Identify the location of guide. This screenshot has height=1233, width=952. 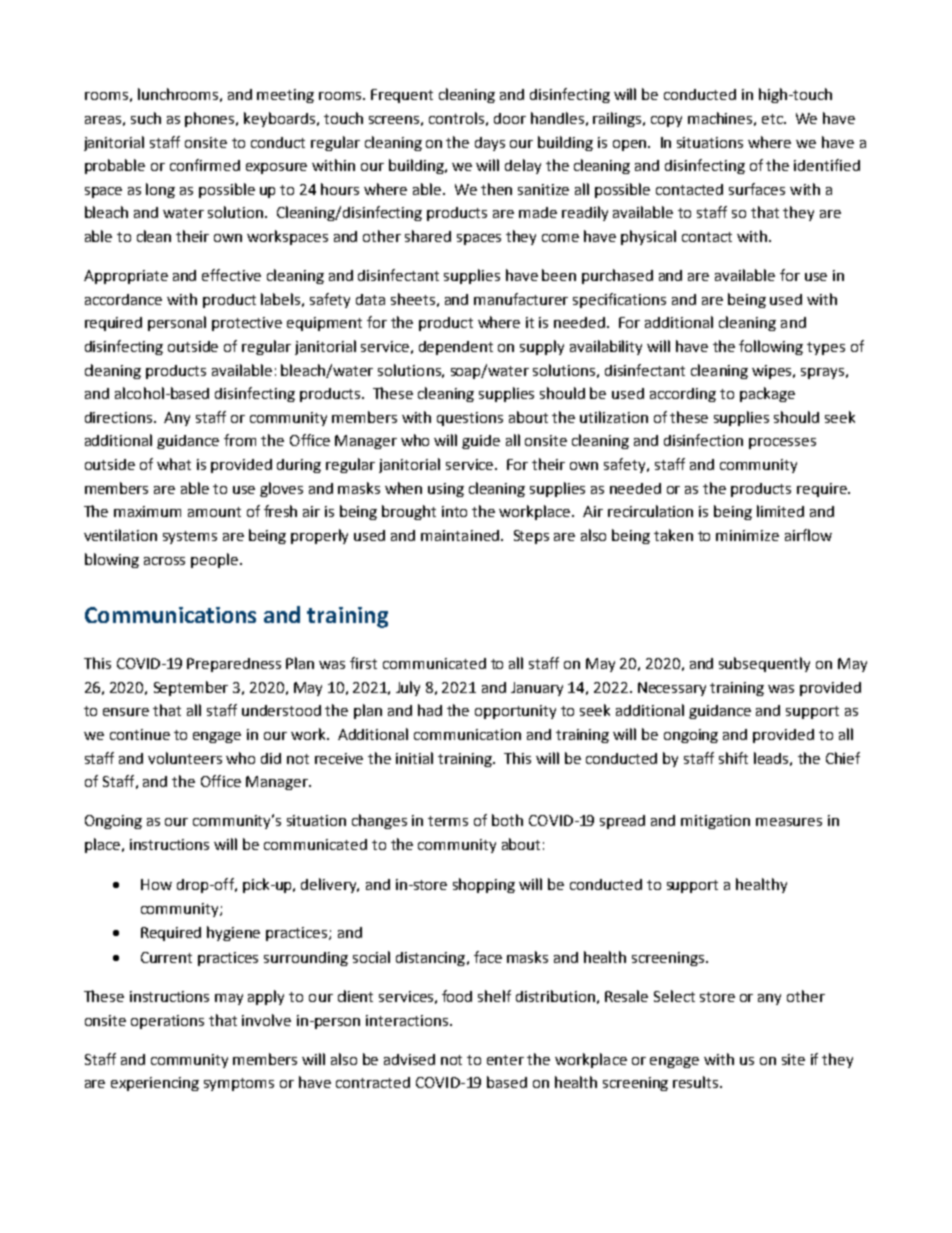
(481, 442).
